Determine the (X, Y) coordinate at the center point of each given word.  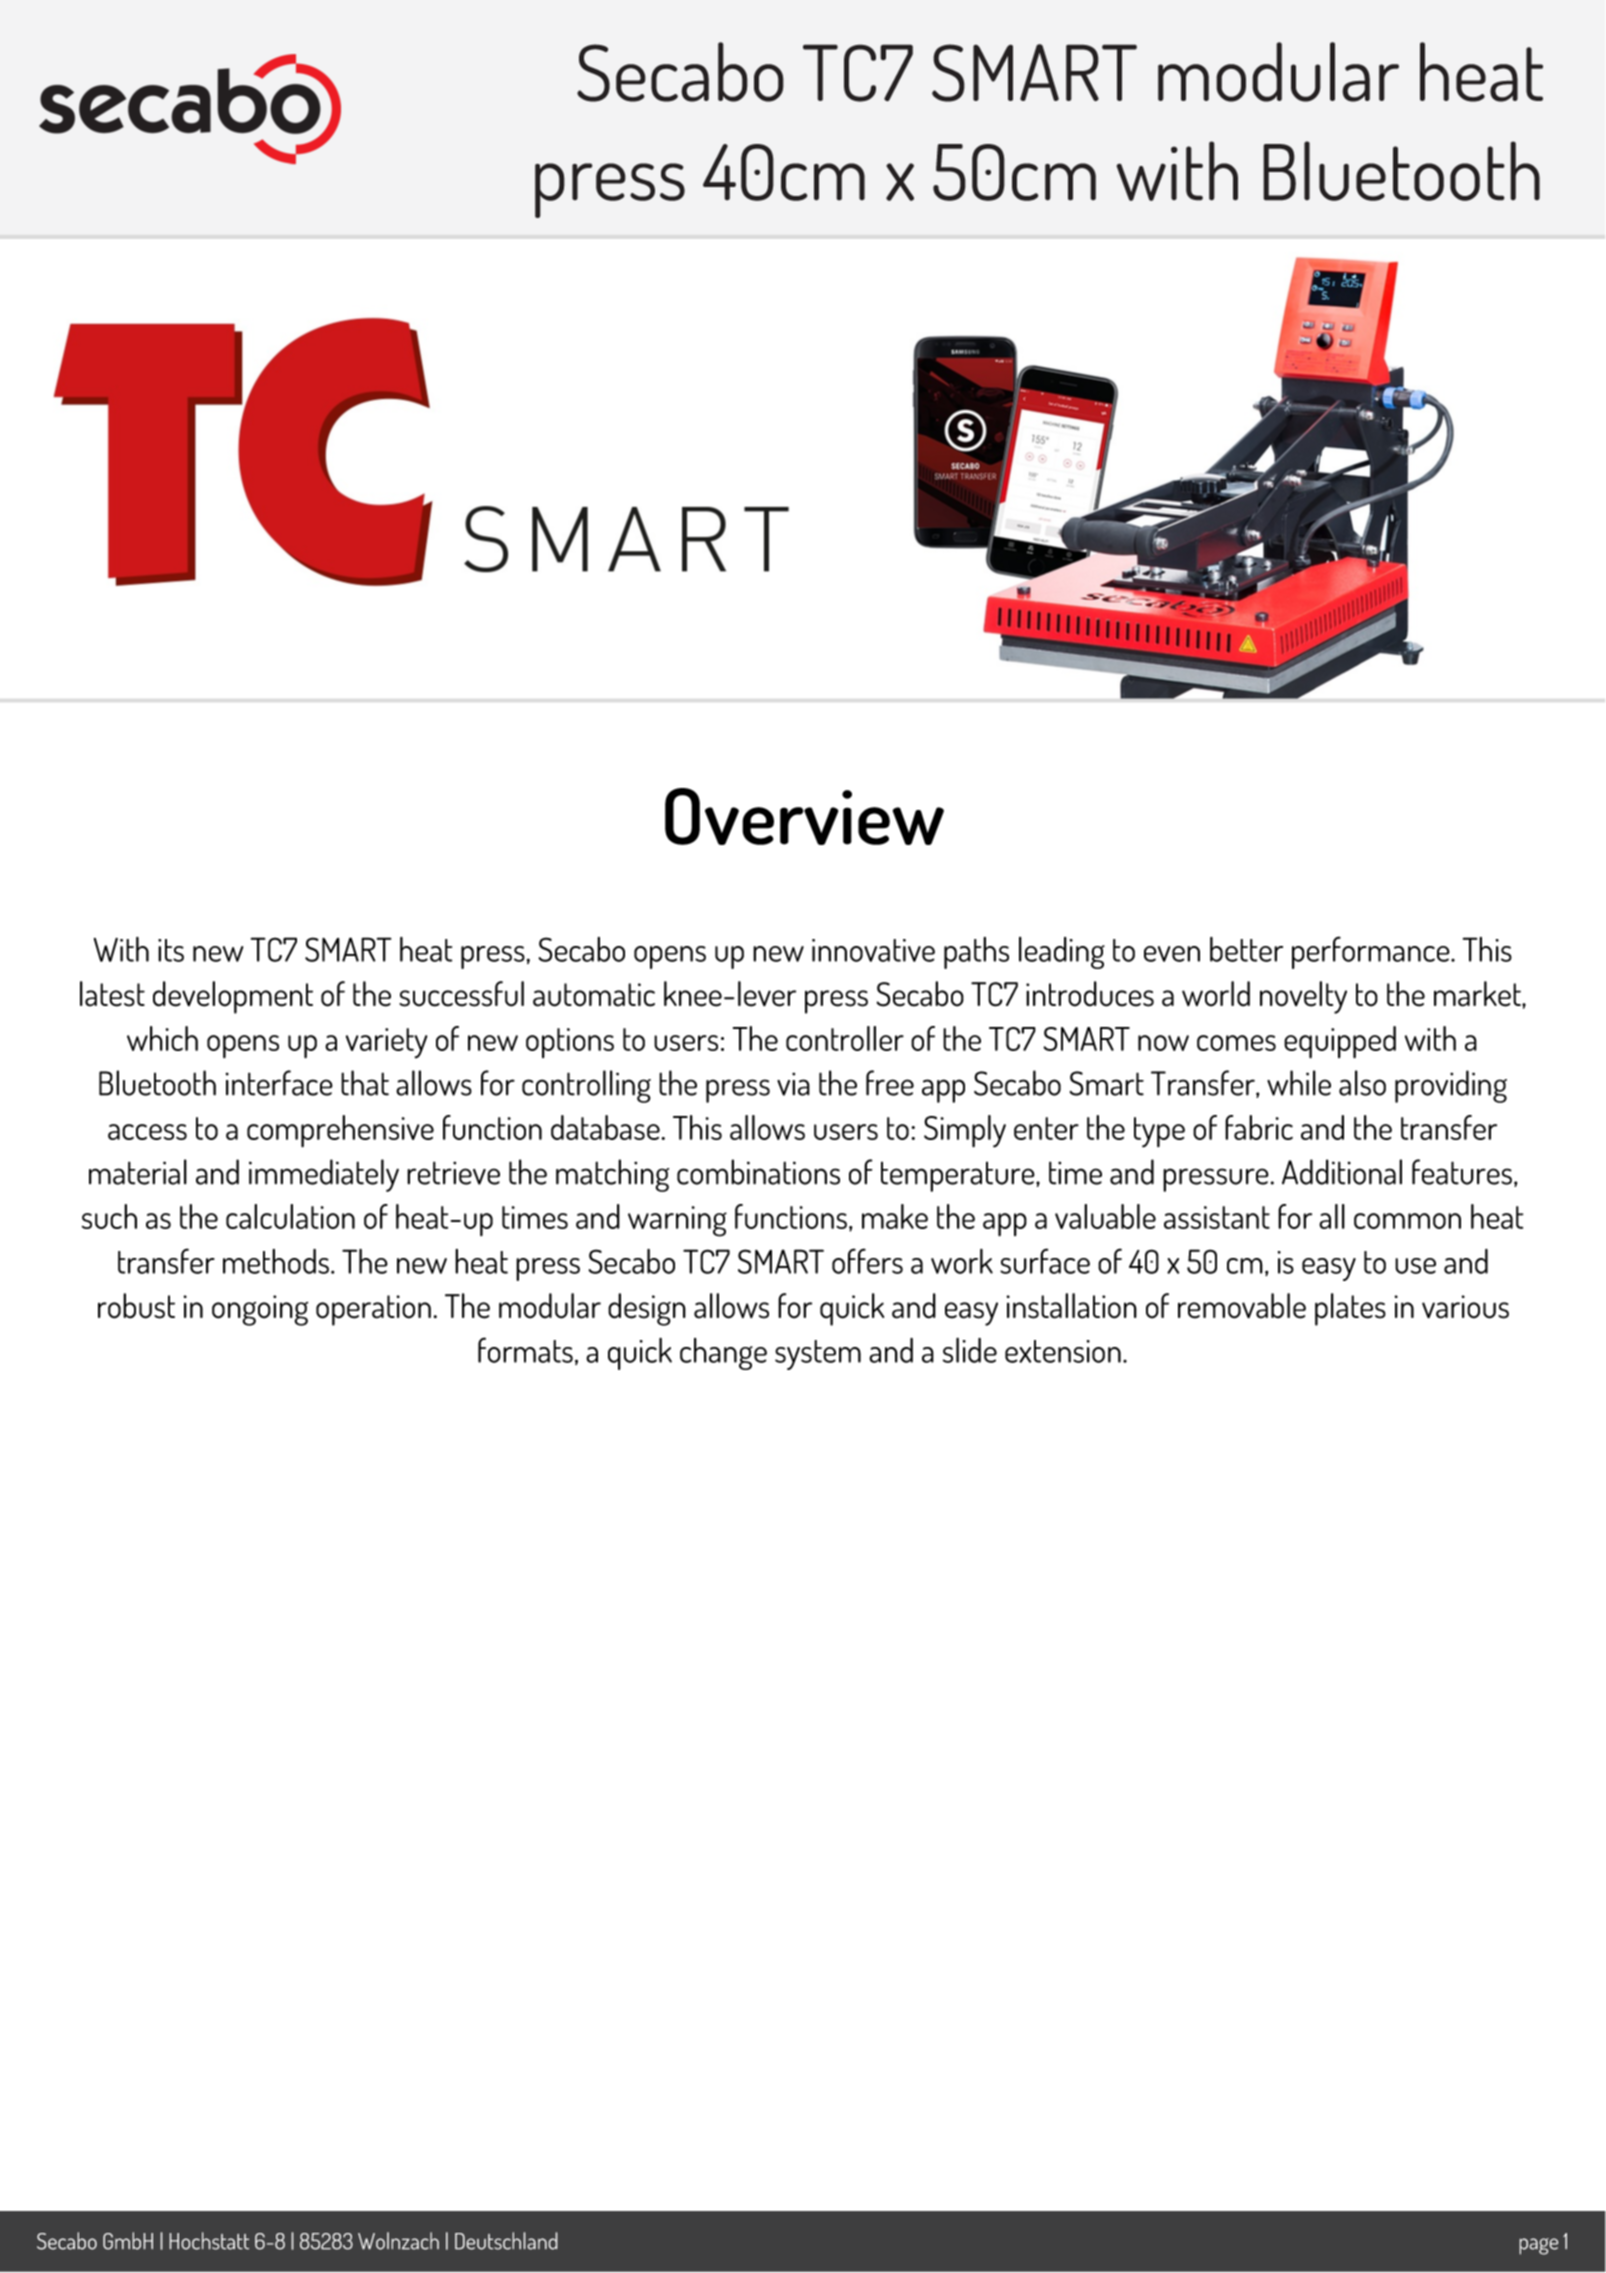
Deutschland (506, 2241)
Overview (804, 816)
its (171, 950)
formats (525, 1350)
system (818, 1355)
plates (1350, 1309)
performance (1372, 952)
